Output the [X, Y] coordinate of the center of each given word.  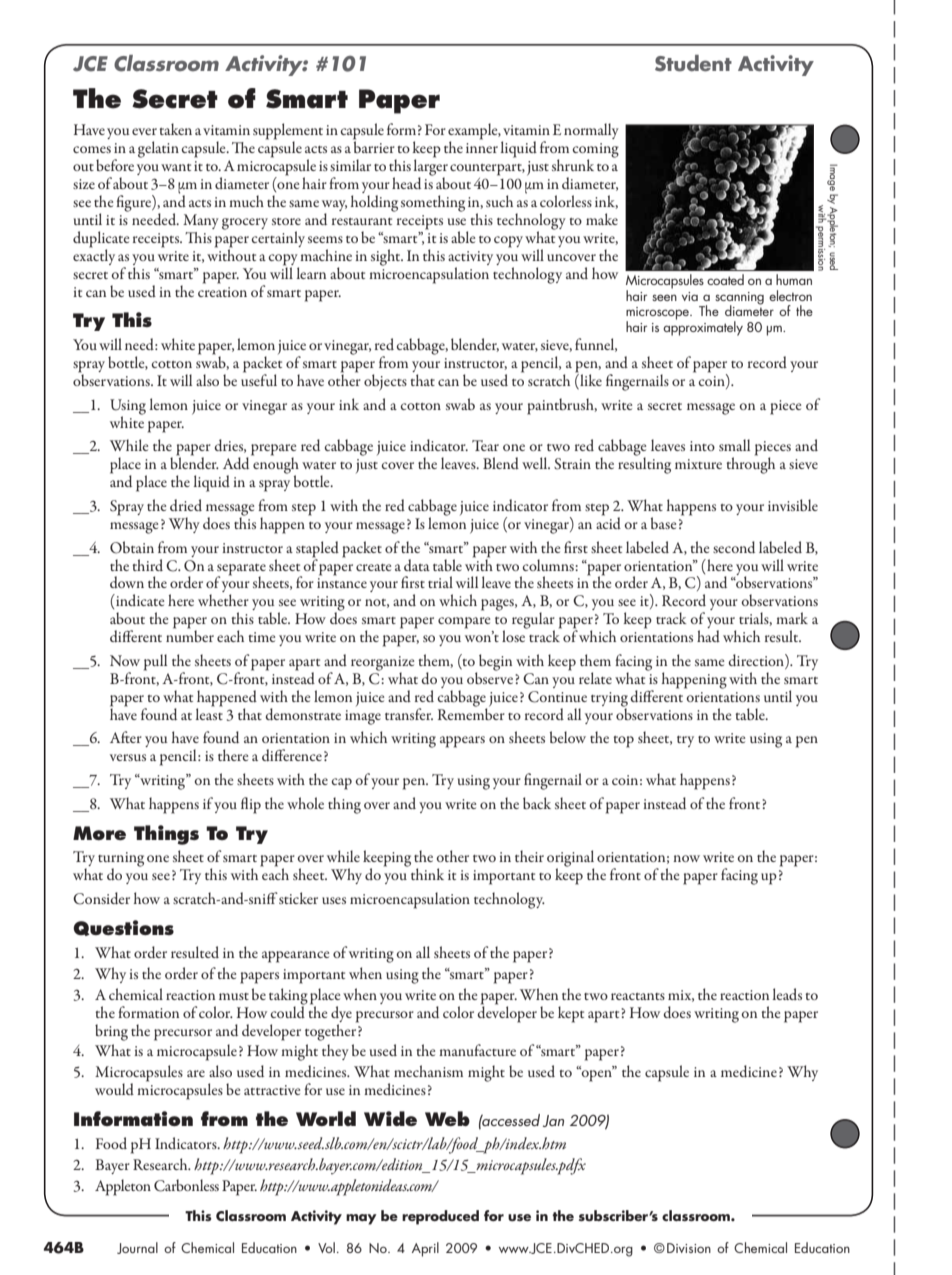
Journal [137, 1248]
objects [385, 382]
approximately [703, 327]
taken [175, 129]
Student [693, 63]
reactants [638, 996]
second [734, 547]
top [623, 742]
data [417, 565]
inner [482, 148]
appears [462, 742]
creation [222, 292]
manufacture [477, 1050]
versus [128, 757]
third [147, 565]
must [234, 996]
